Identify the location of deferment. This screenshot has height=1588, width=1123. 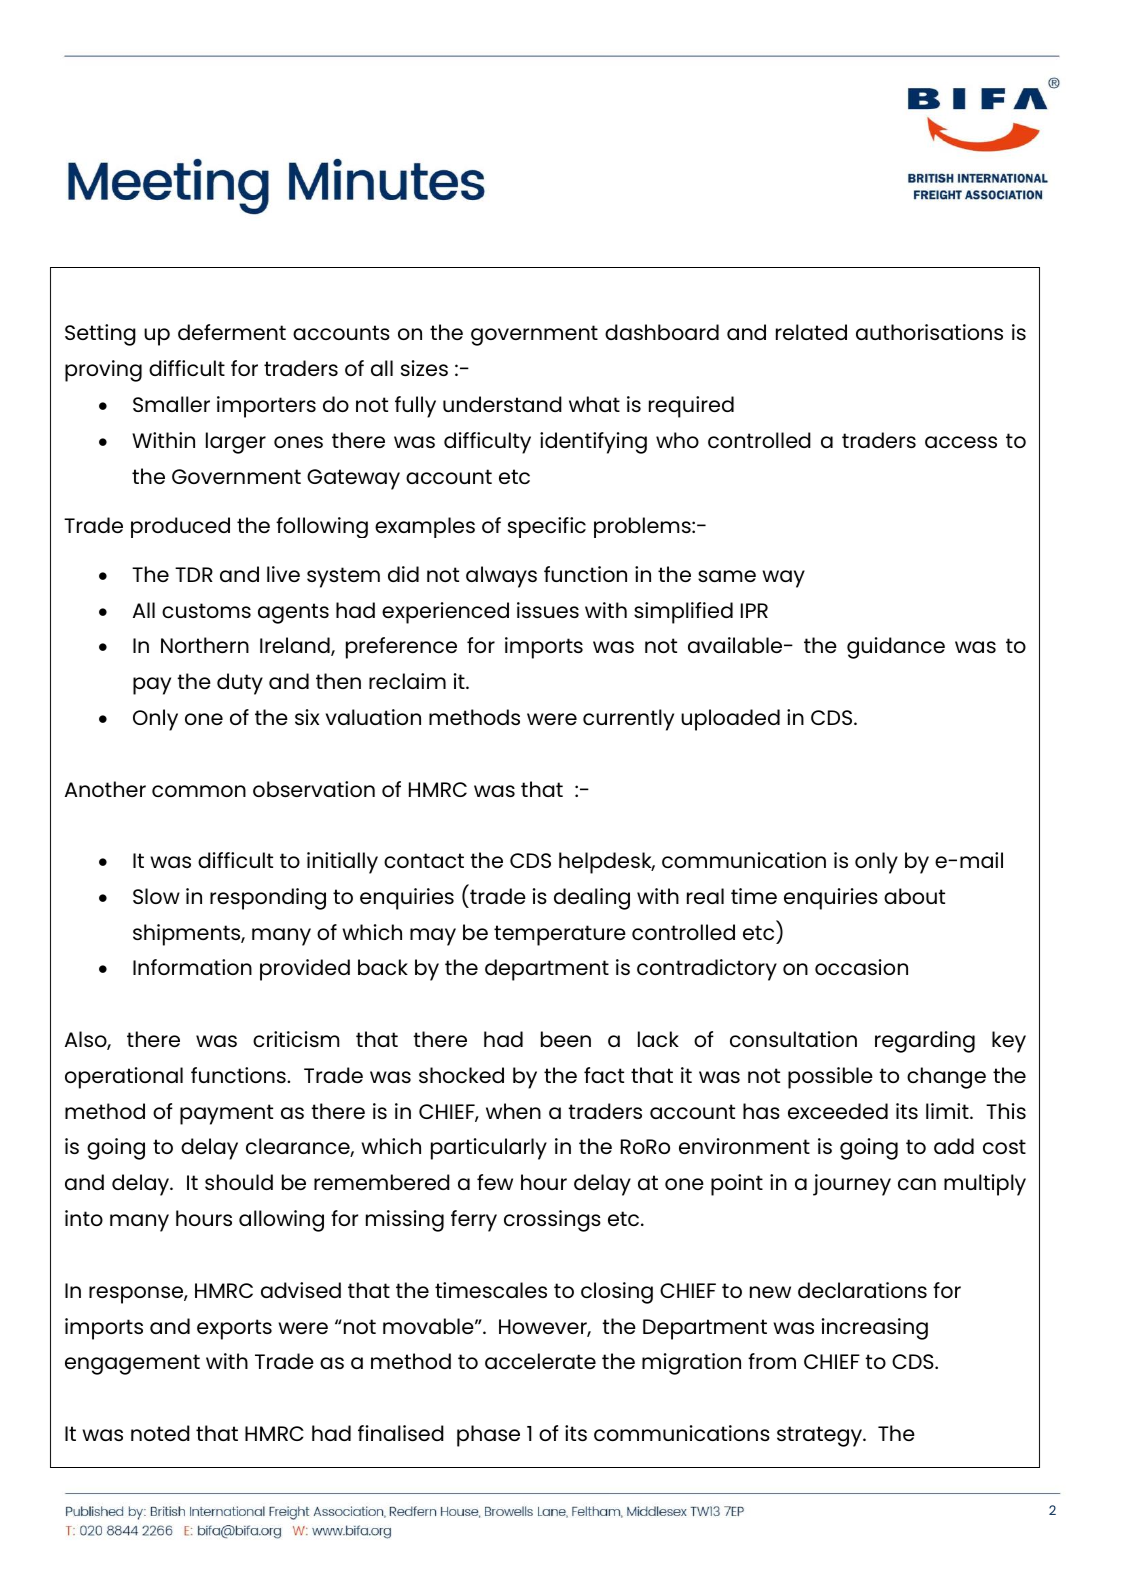
(232, 332).
